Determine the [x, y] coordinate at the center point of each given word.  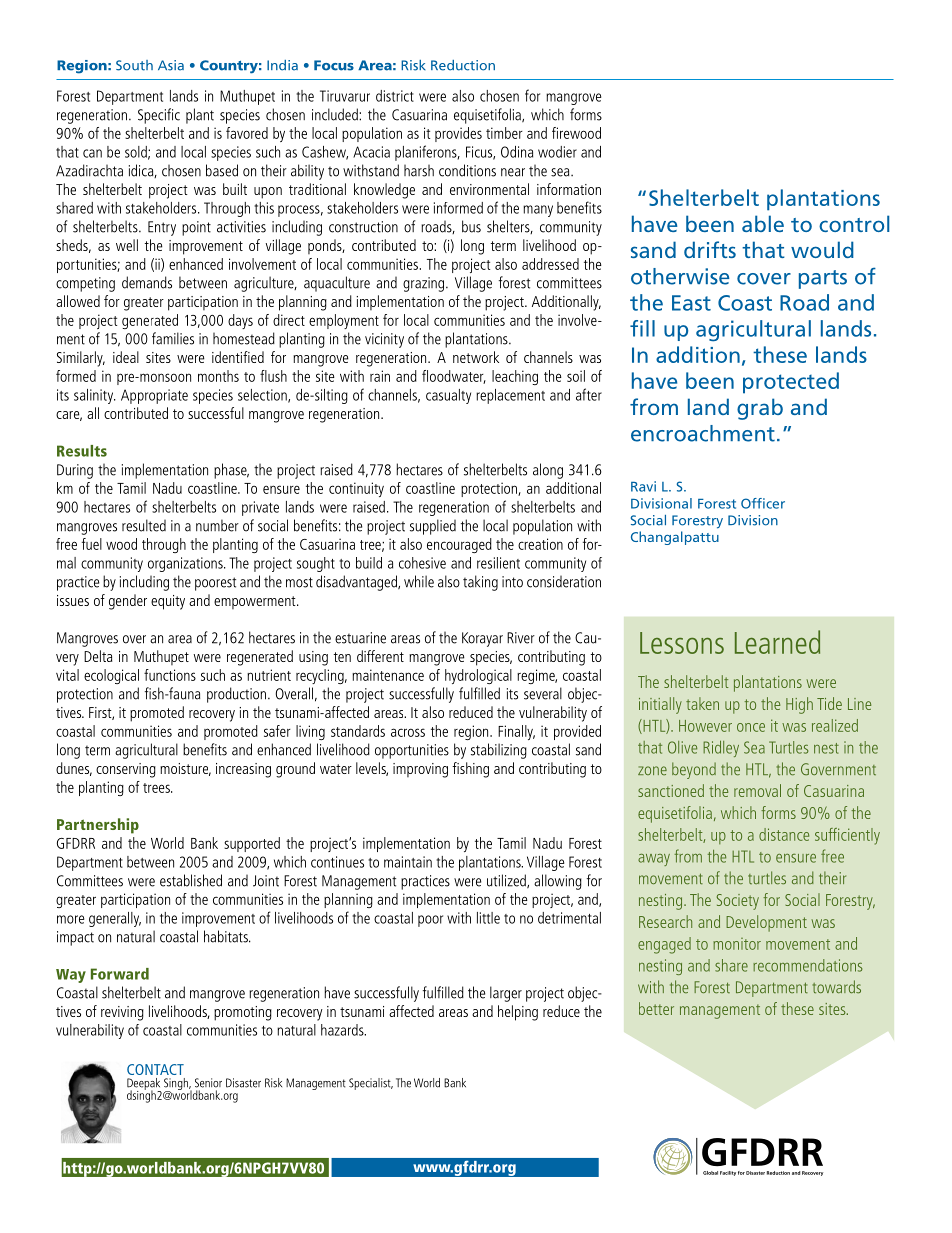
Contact [155, 1069]
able [763, 223]
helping [518, 1013]
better [656, 1008]
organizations [186, 564]
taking [480, 583]
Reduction [463, 65]
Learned [777, 642]
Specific [159, 116]
